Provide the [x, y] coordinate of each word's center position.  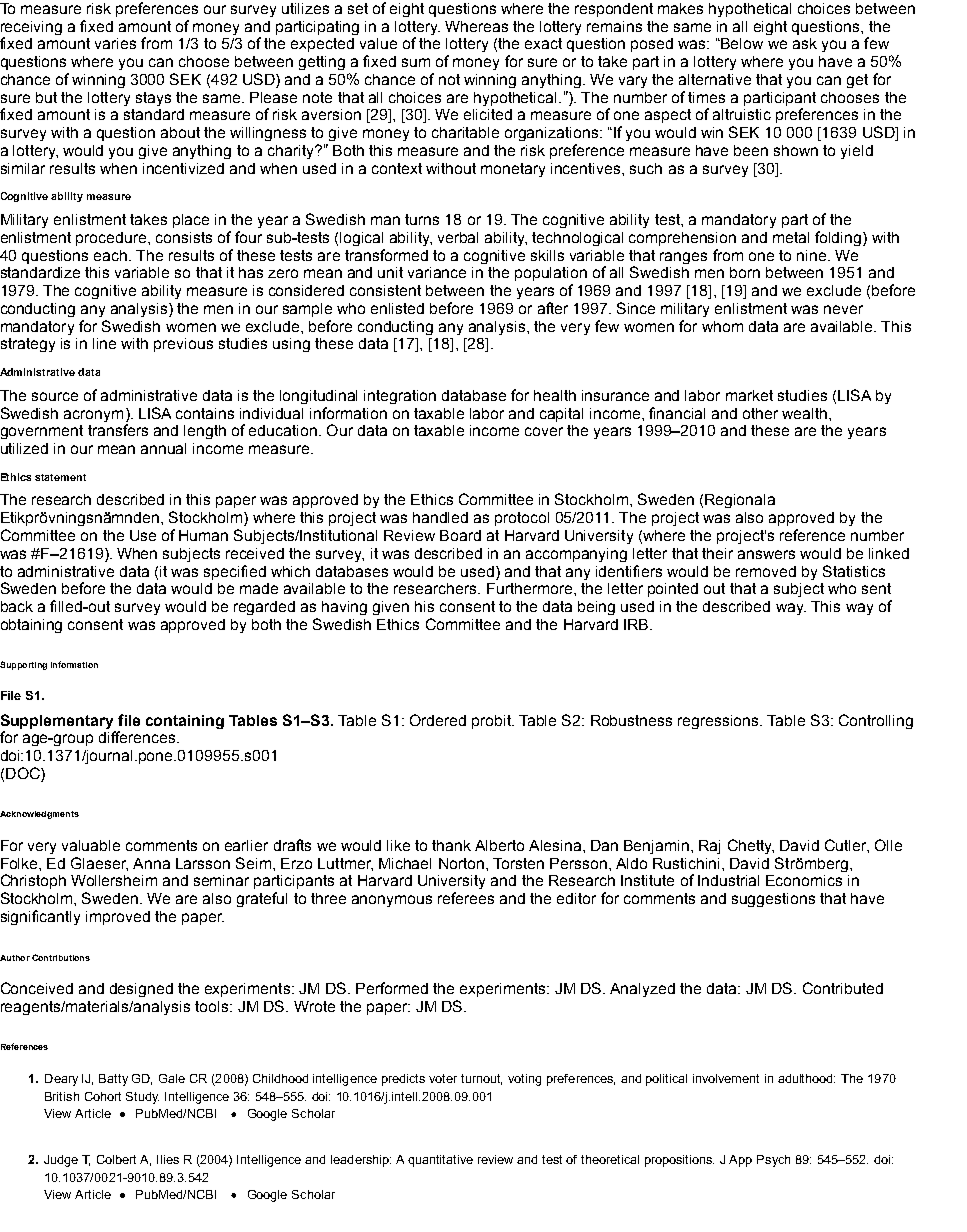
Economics [804, 880]
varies [115, 43]
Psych [773, 1161]
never [843, 309]
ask [805, 43]
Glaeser [99, 864]
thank [451, 845]
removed [766, 571]
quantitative [440, 1161]
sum [416, 62]
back [17, 606]
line [104, 343]
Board [460, 535]
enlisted [397, 308]
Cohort [103, 1096]
